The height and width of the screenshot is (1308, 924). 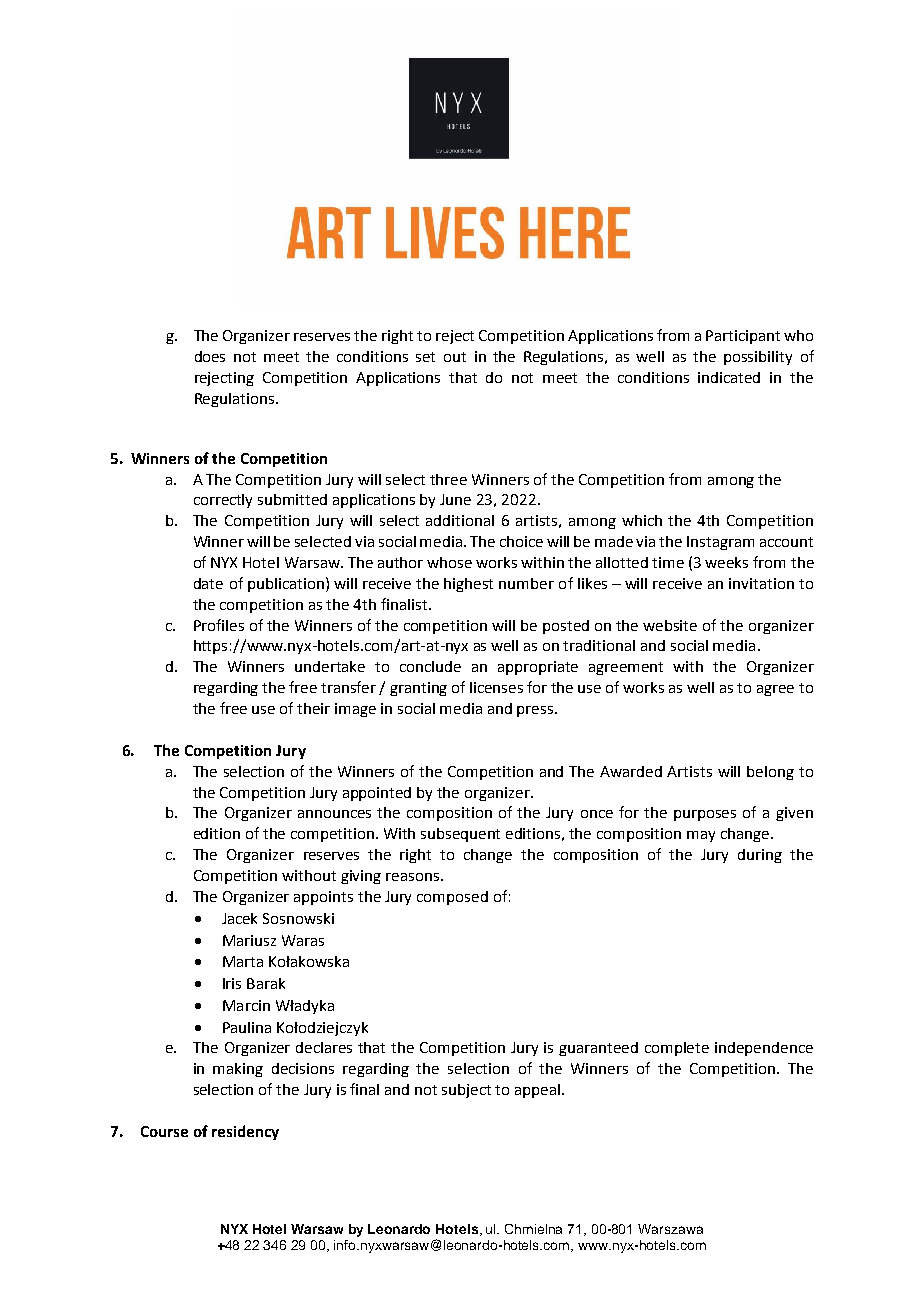 What do you see at coordinates (245, 1132) in the screenshot?
I see `residency` at bounding box center [245, 1132].
